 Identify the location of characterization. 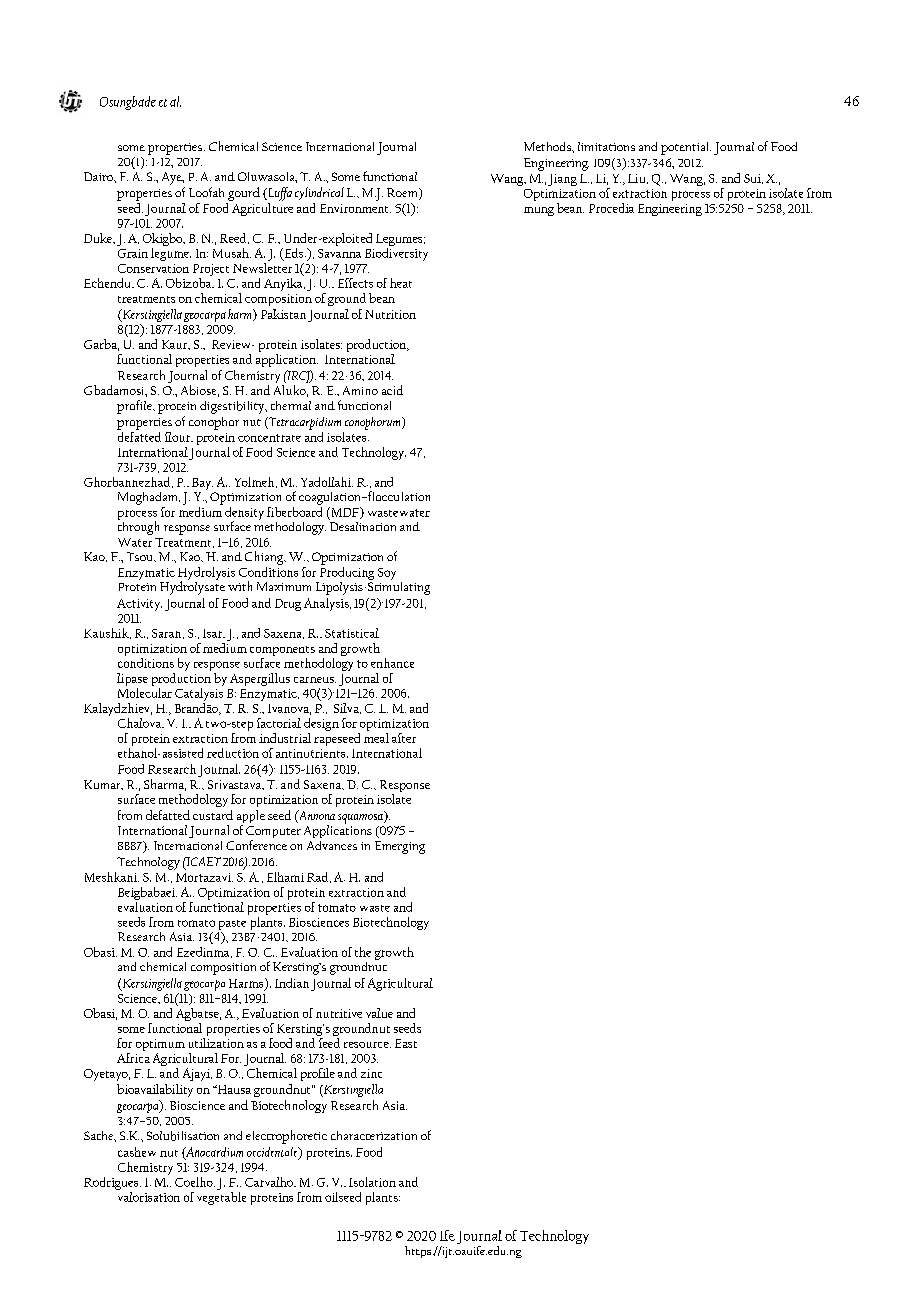
(374, 1135).
